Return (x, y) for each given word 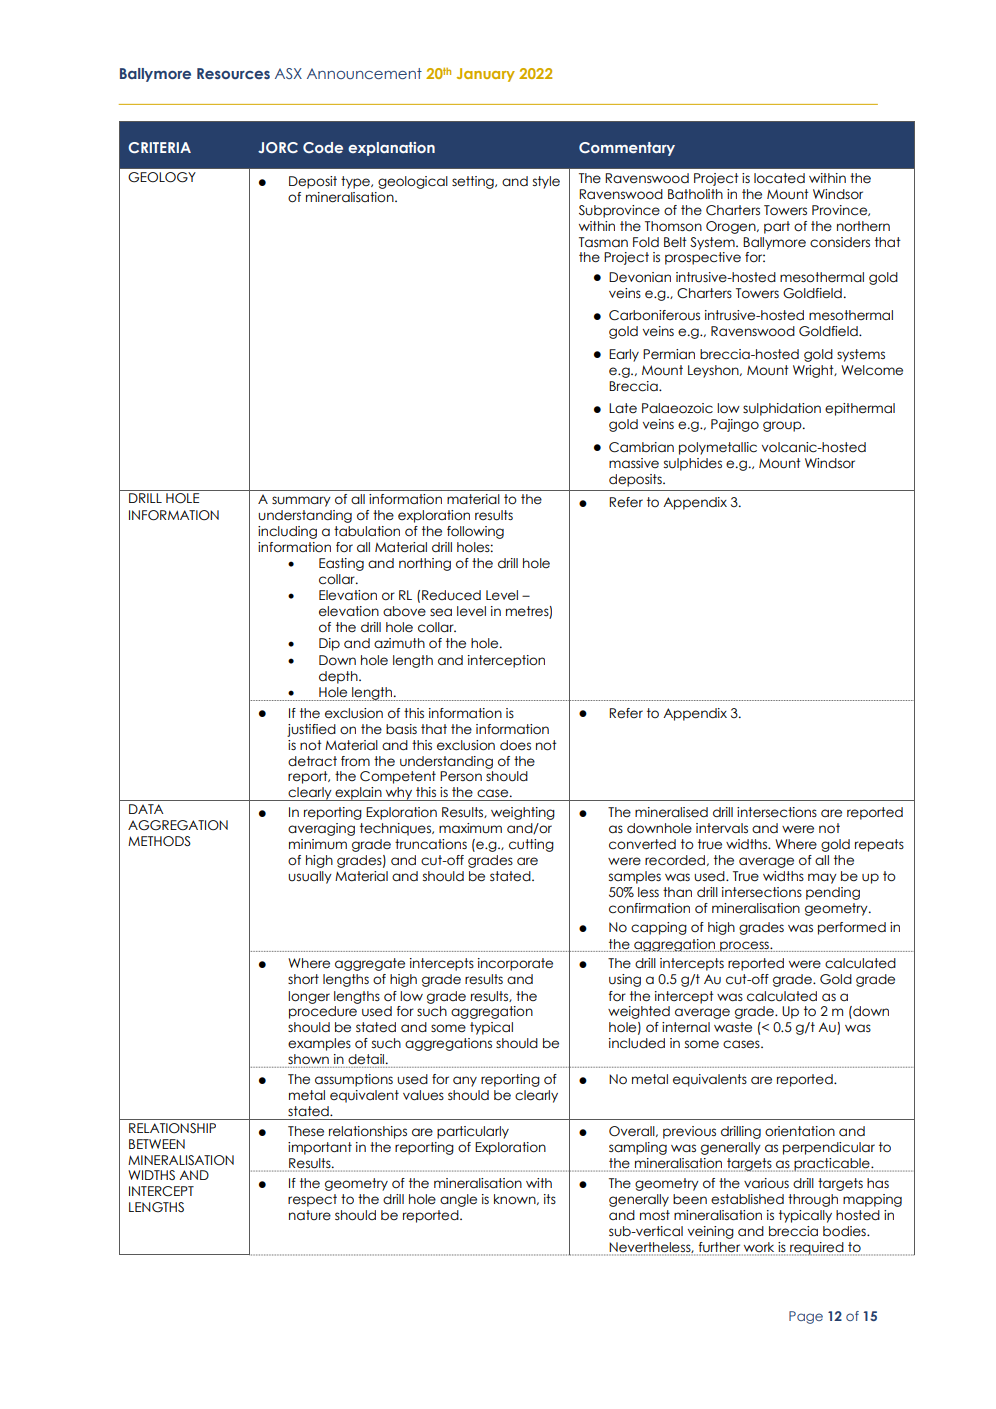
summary (301, 501)
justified (311, 730)
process (744, 946)
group (783, 426)
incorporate (515, 964)
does (515, 745)
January (486, 75)
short (303, 979)
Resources (233, 73)
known (516, 1199)
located (779, 178)
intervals (722, 828)
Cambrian (641, 447)
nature (310, 1215)
